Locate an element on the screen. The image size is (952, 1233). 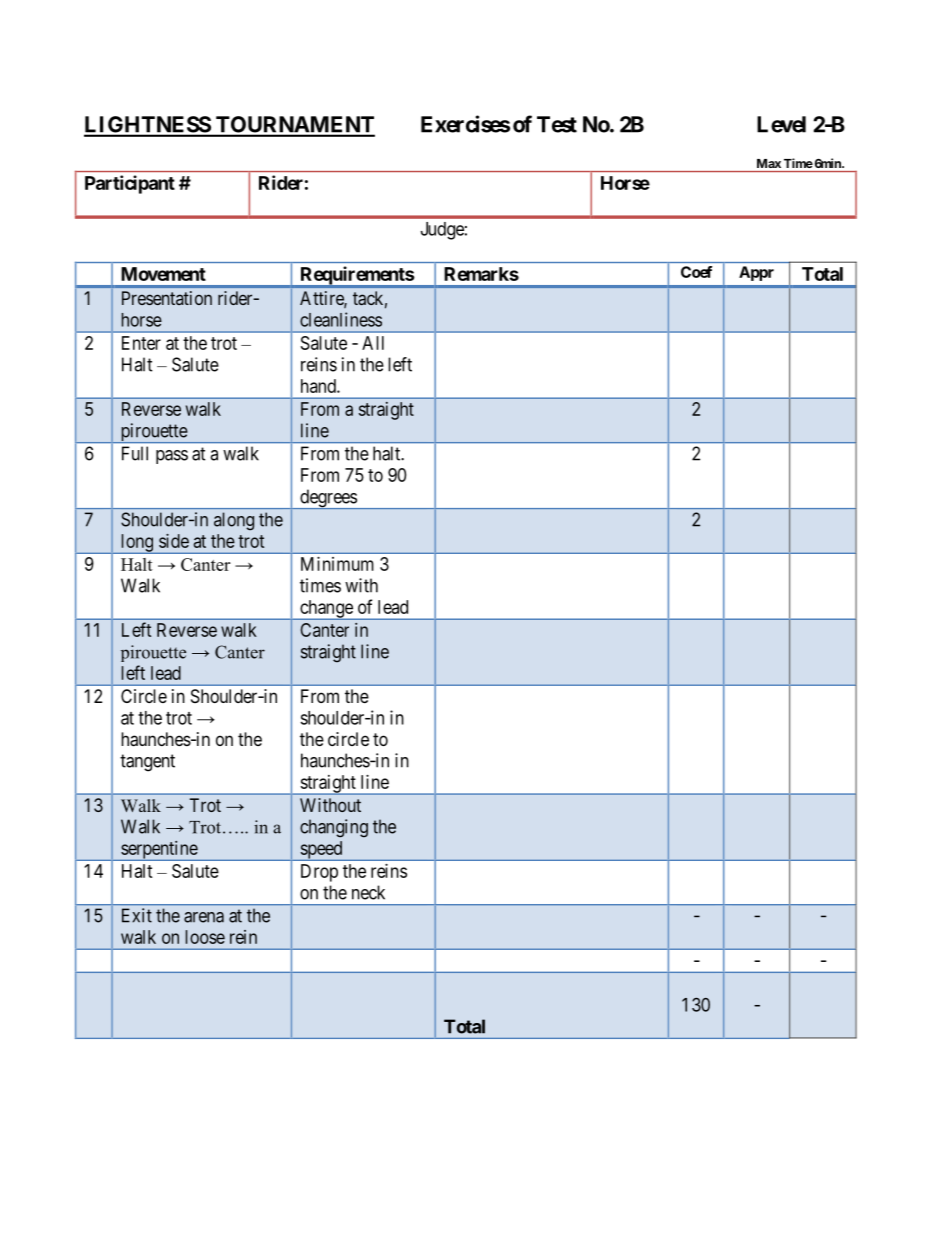
degrees is located at coordinates (328, 499).
